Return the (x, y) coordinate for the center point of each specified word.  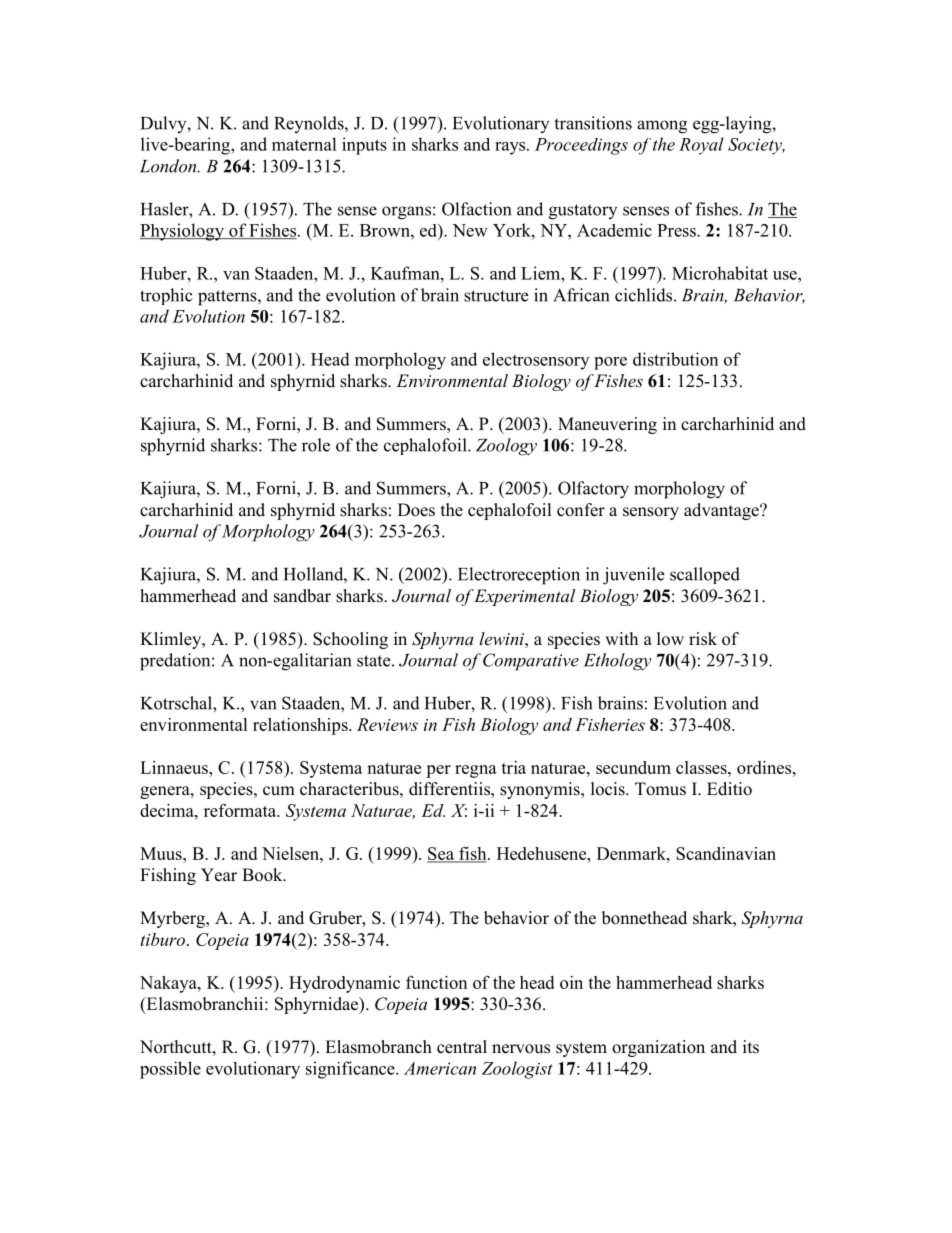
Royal (701, 146)
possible (170, 1070)
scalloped (705, 575)
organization (658, 1048)
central (462, 1047)
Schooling (350, 640)
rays (511, 148)
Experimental (524, 597)
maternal (304, 144)
